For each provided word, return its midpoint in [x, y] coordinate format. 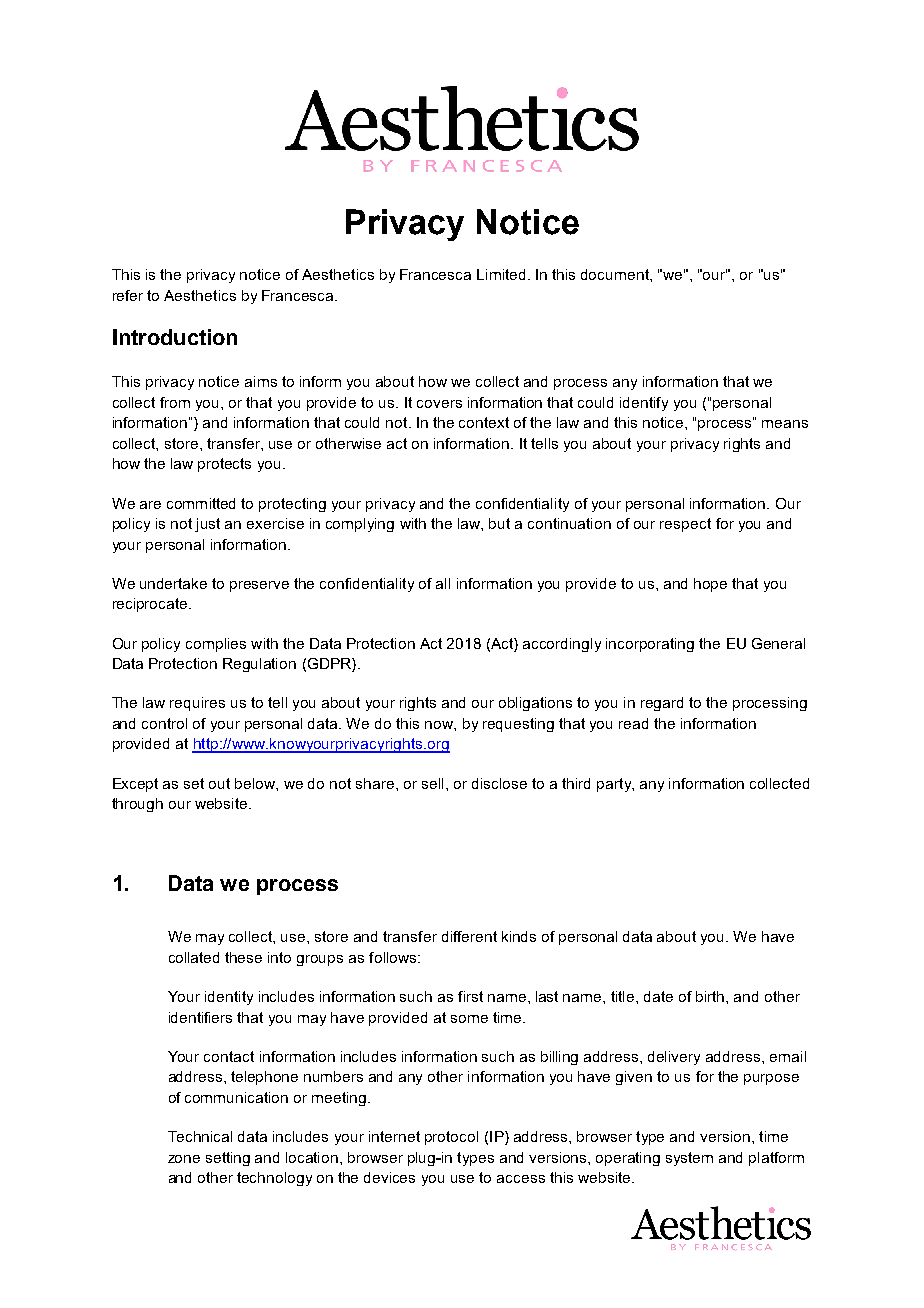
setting [228, 1159]
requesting [518, 725]
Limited [501, 274]
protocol [451, 1138]
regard [662, 704]
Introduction [175, 337]
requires [197, 704]
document [616, 274]
